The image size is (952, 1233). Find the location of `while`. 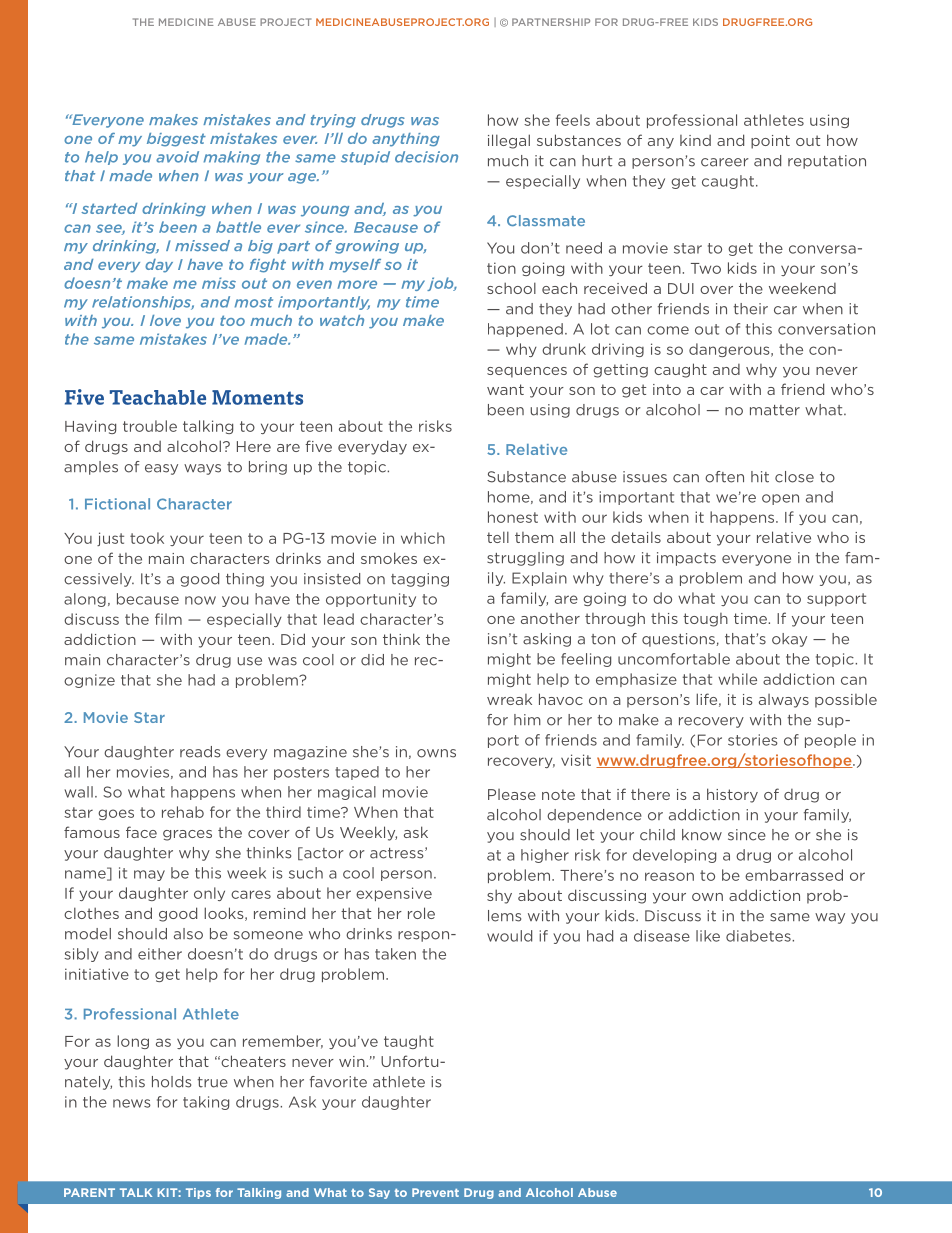

while is located at coordinates (737, 679).
